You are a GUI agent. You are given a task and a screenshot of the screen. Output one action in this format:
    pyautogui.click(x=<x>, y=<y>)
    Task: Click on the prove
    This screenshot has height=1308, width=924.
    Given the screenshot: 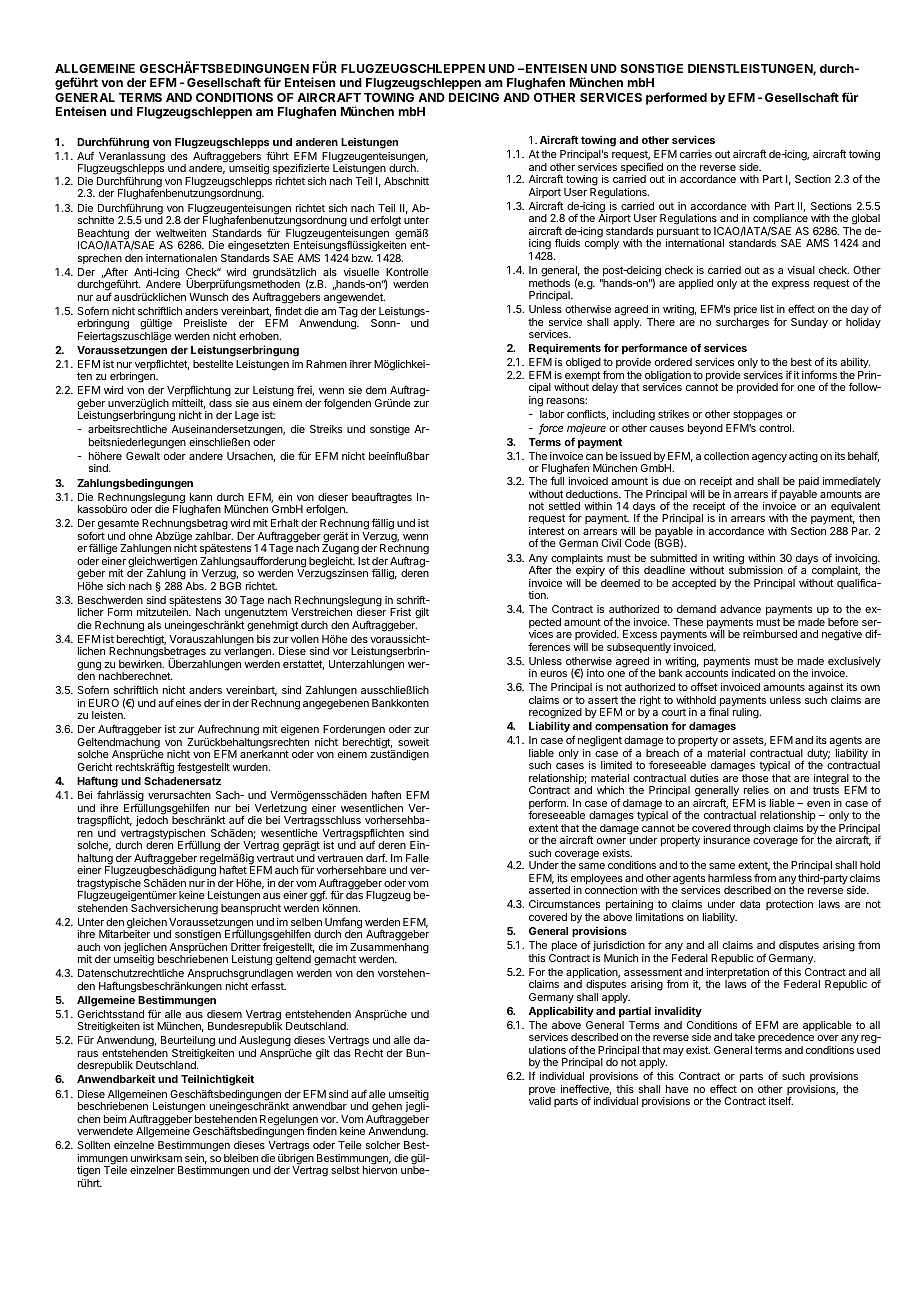 What is the action you would take?
    pyautogui.click(x=542, y=1092)
